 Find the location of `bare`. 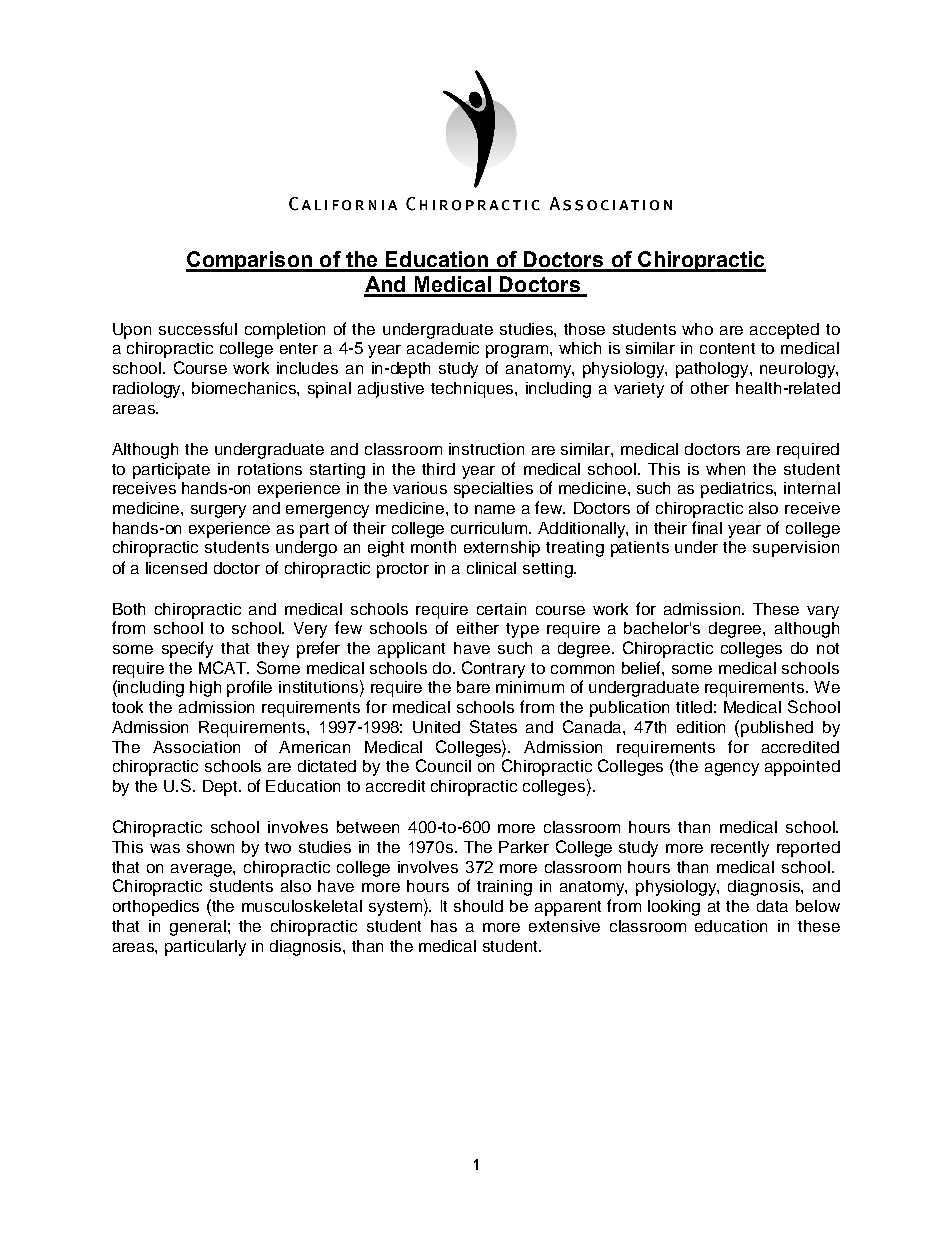

bare is located at coordinates (473, 687).
